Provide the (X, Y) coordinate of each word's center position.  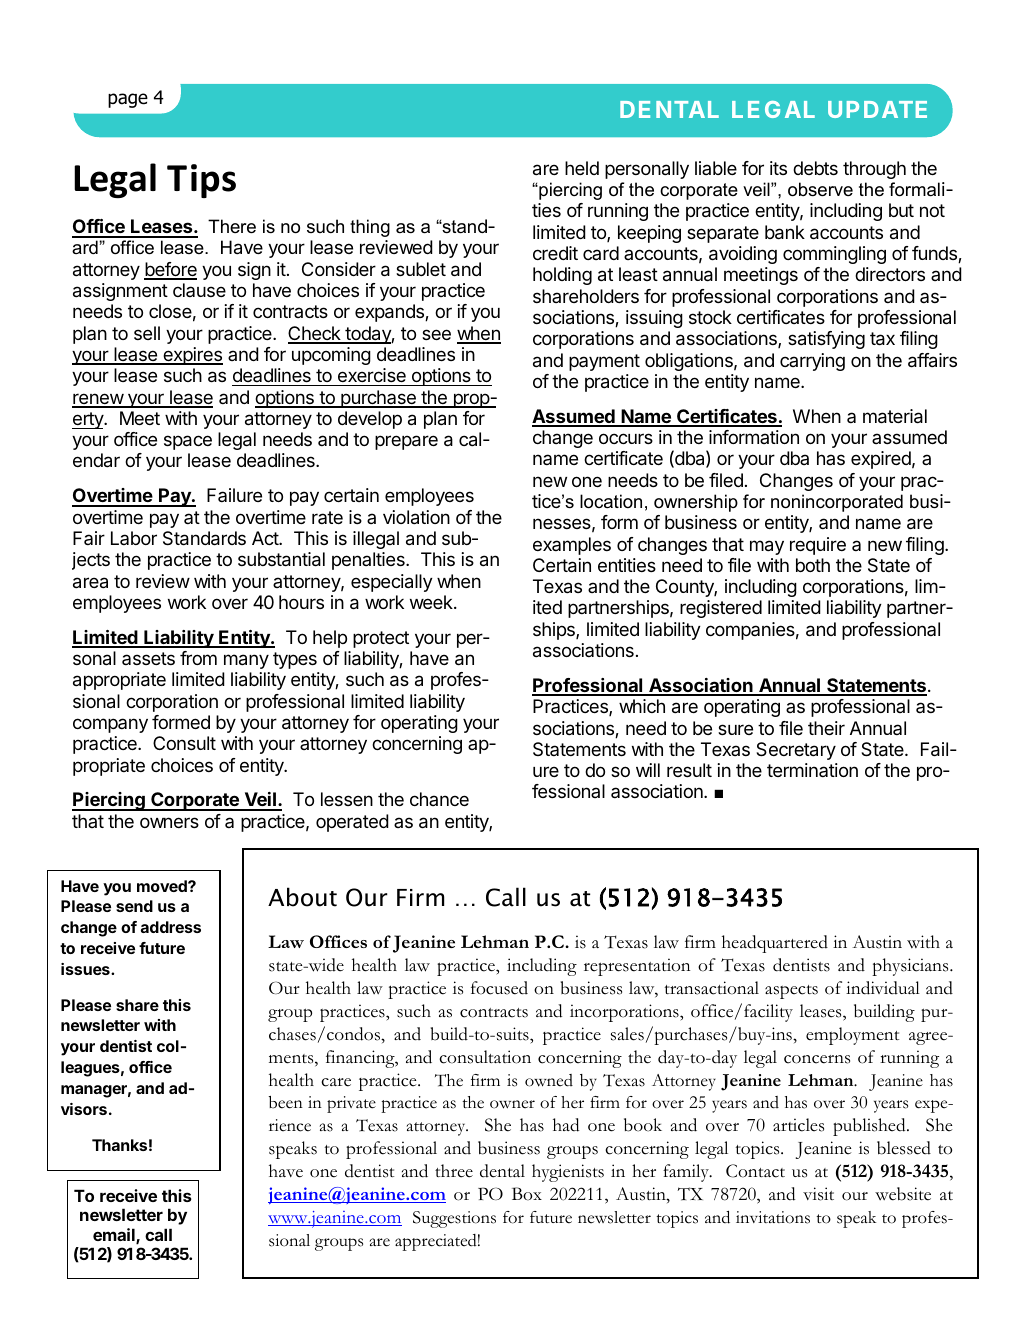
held (582, 168)
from (198, 658)
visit (818, 1194)
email (115, 1236)
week (432, 602)
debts (815, 168)
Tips (201, 181)
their (826, 728)
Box (527, 1194)
